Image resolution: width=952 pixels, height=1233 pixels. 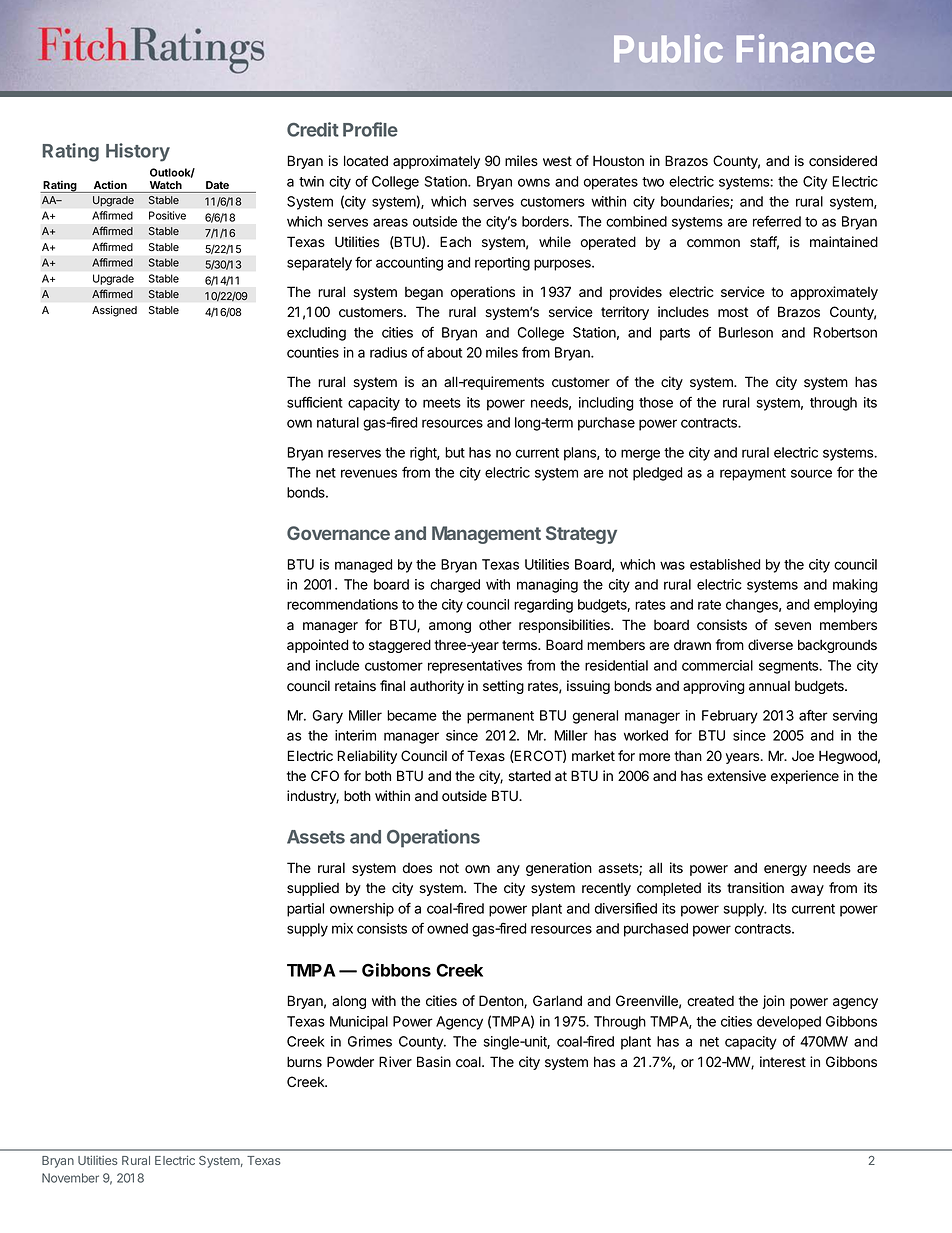 I want to click on CFO, so click(x=325, y=775).
